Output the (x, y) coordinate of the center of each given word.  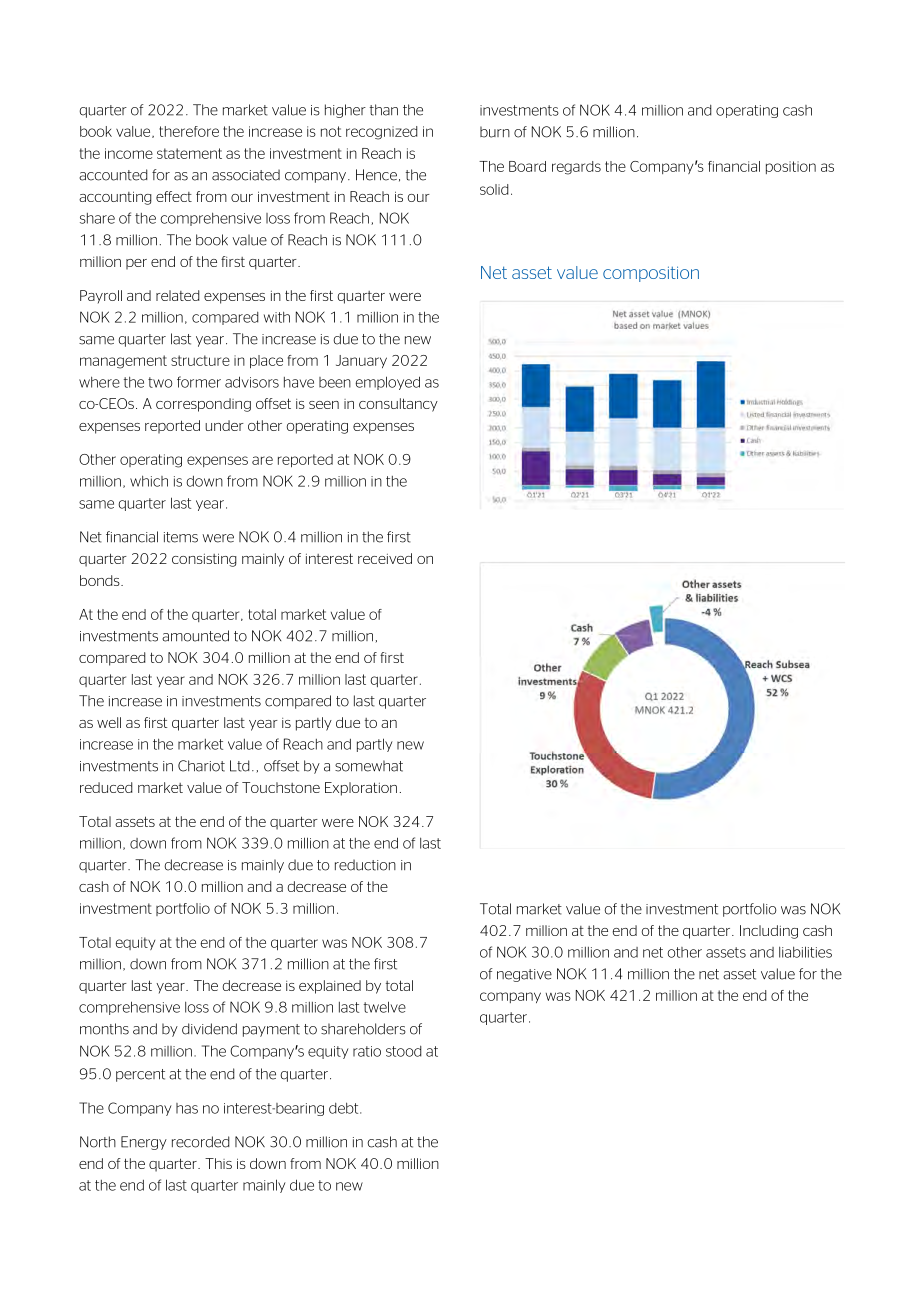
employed (387, 383)
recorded (201, 1142)
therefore (189, 131)
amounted (195, 636)
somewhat (369, 766)
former (199, 382)
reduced (106, 787)
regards (576, 168)
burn (495, 132)
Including (769, 932)
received (385, 558)
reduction (365, 865)
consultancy (398, 405)
